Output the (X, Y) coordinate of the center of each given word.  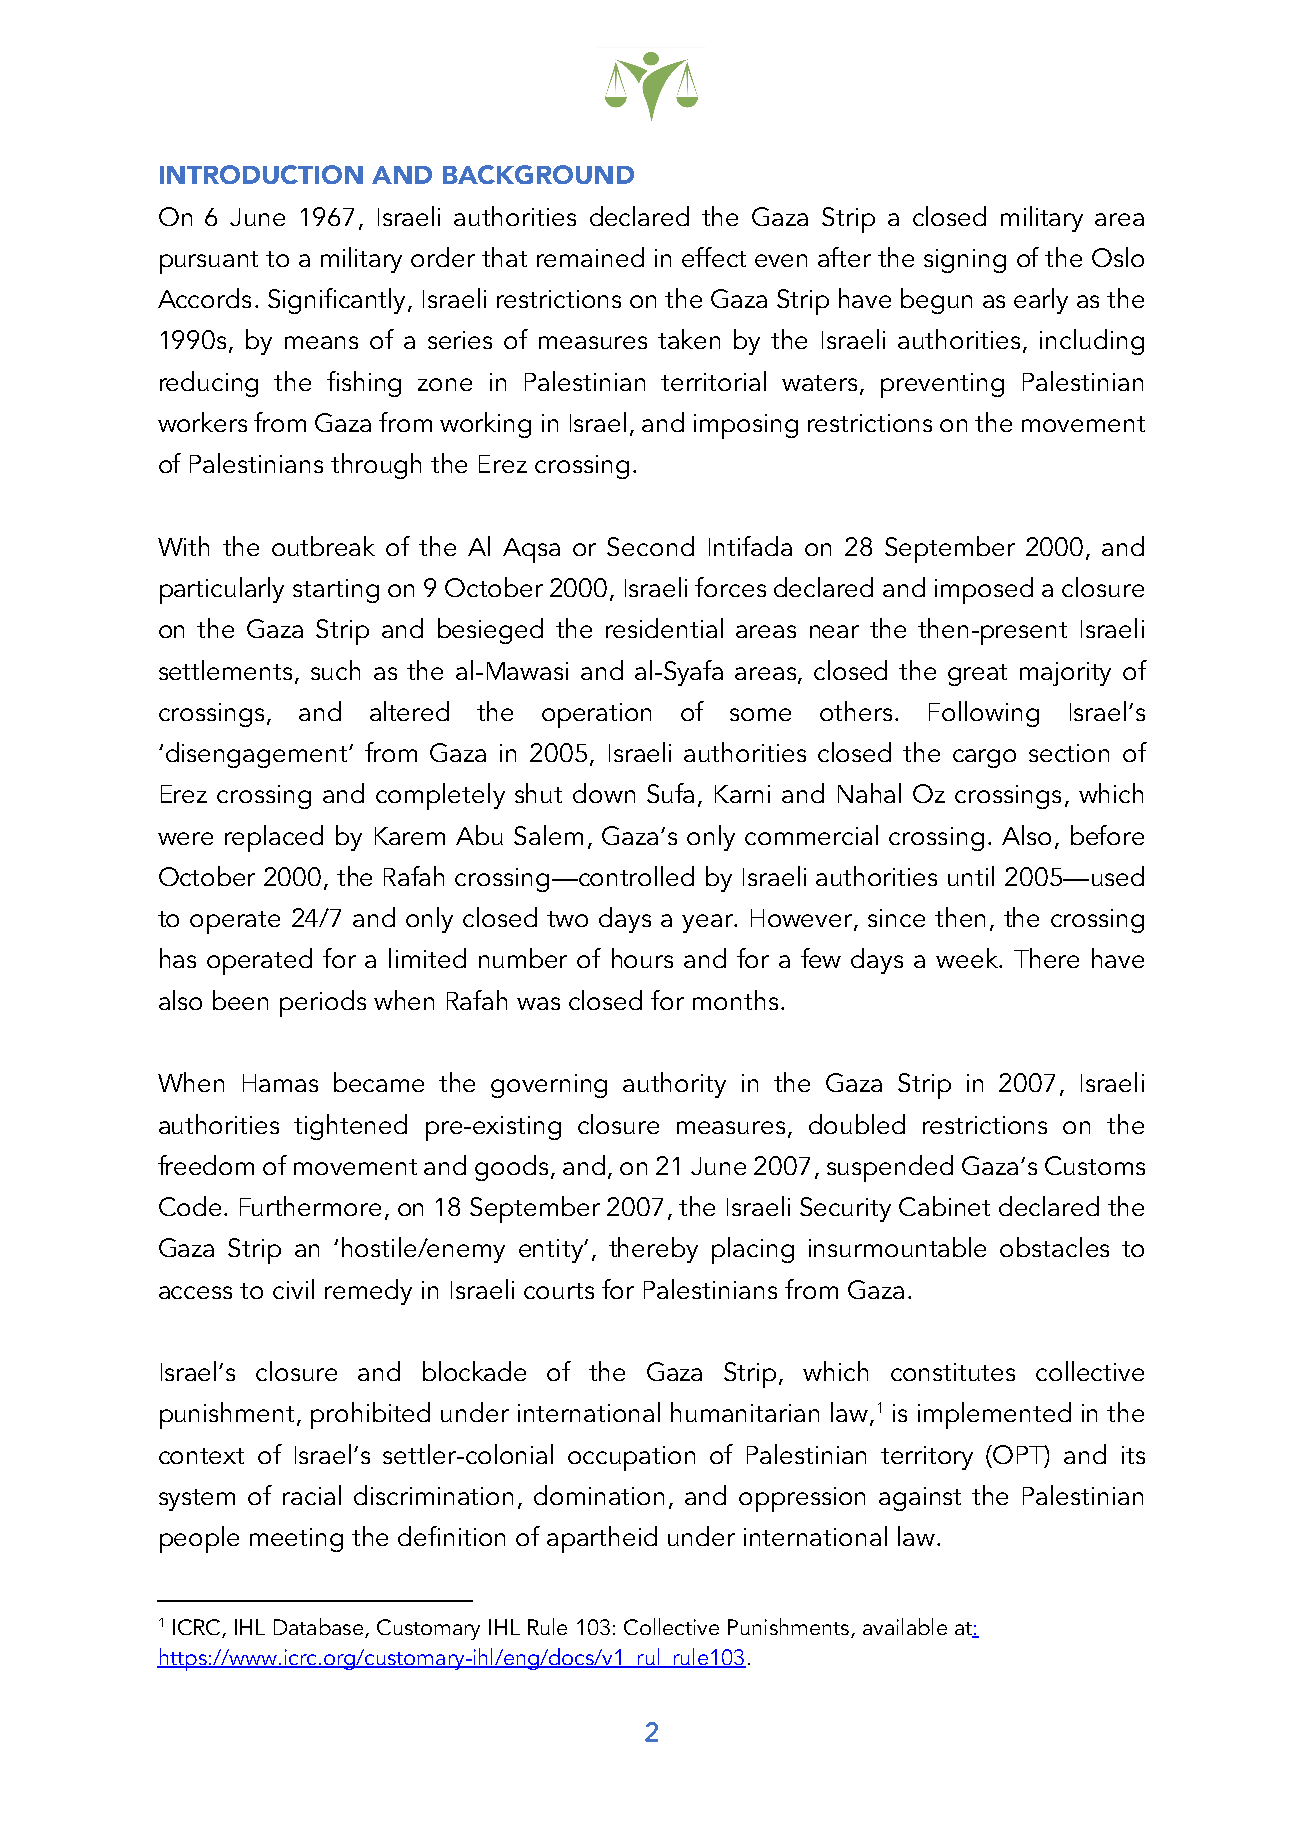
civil (293, 1289)
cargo (984, 758)
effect (714, 257)
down (604, 793)
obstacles (1054, 1247)
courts (559, 1291)
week (968, 958)
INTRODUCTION (261, 174)
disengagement (258, 755)
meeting (296, 1540)
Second (650, 546)
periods (323, 1003)
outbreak (323, 546)
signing (965, 261)
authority (674, 1085)
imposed (984, 590)
